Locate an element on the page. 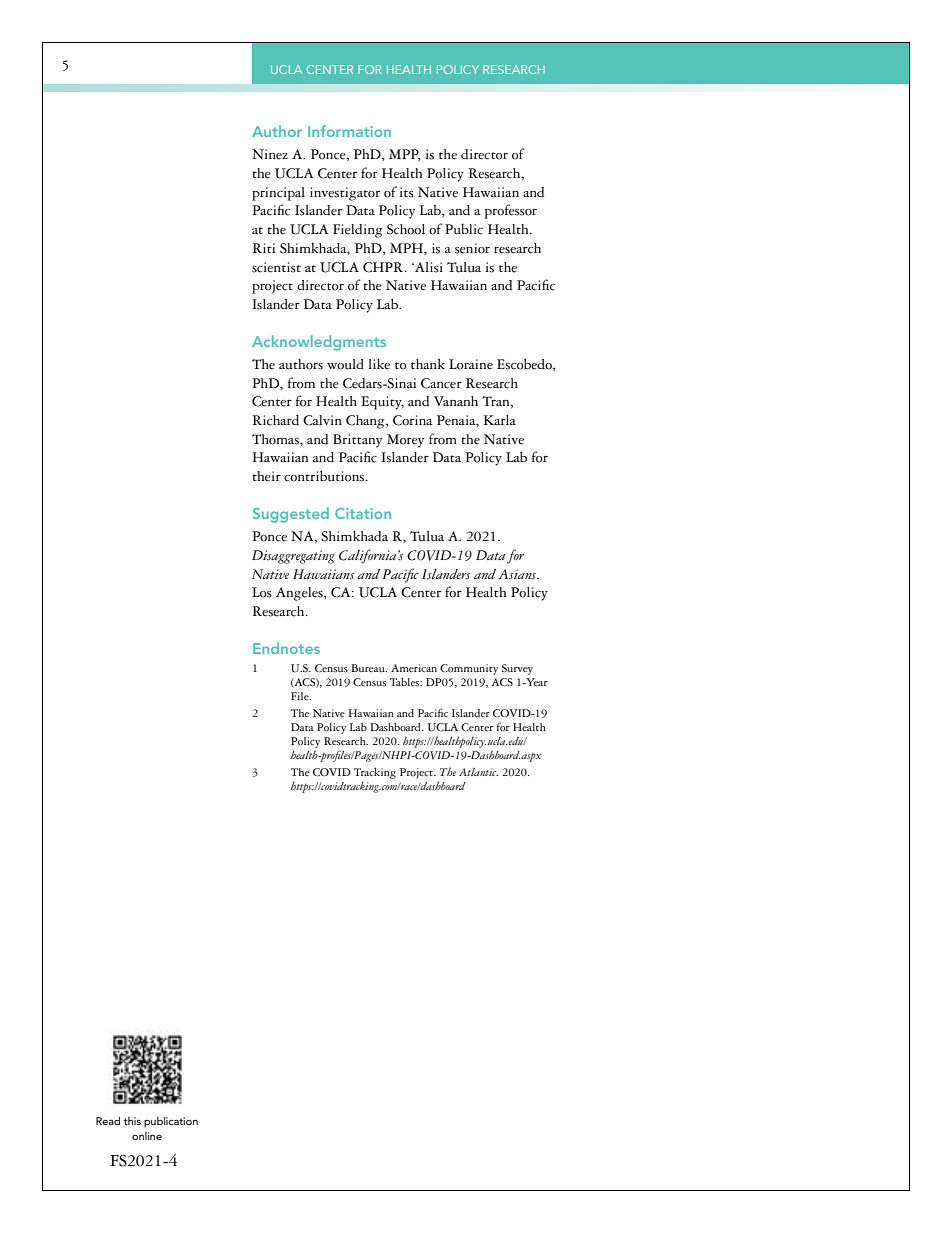 Image resolution: width=952 pixels, height=1233 pixels. investigator is located at coordinates (345, 194).
